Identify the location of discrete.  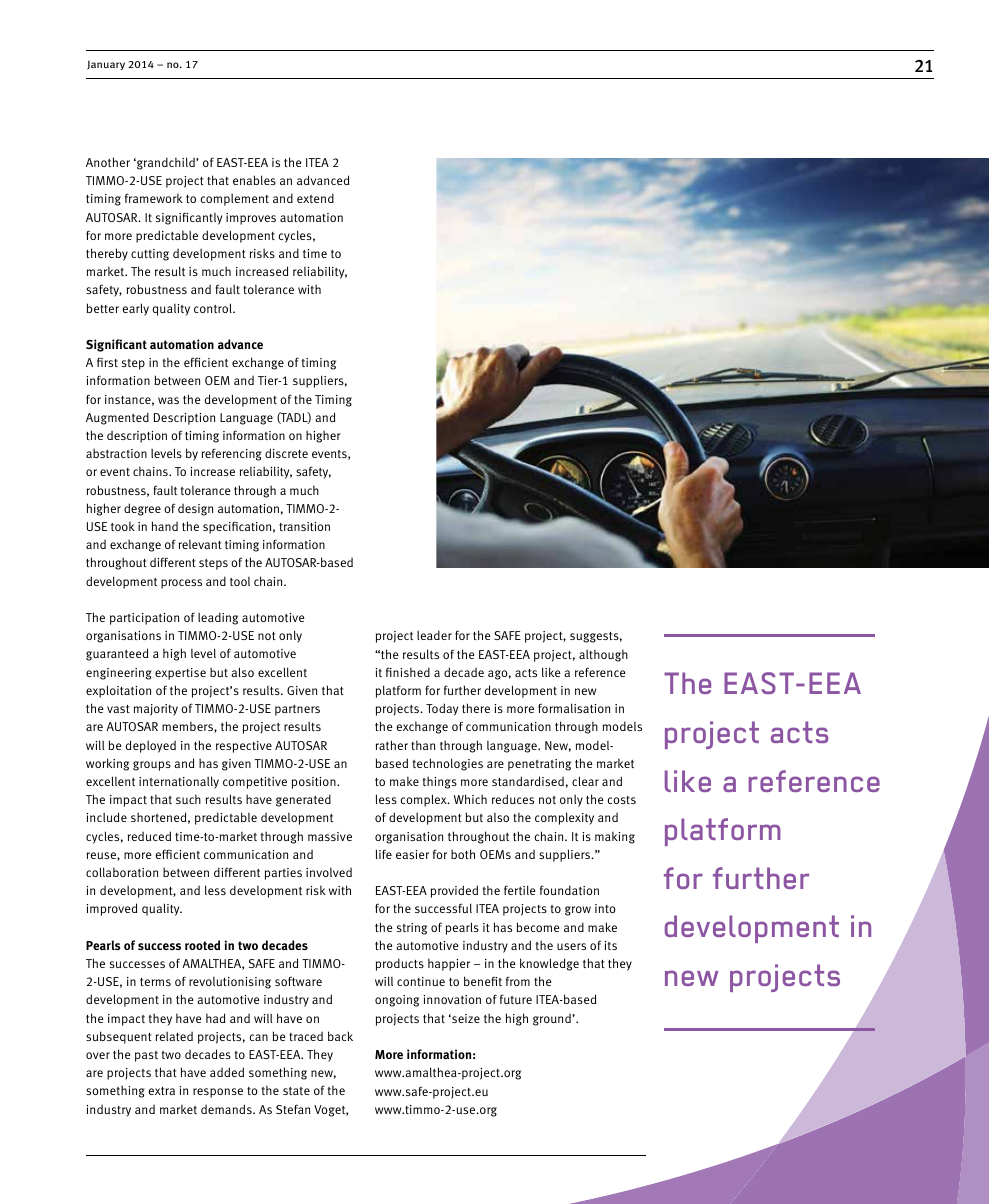
(286, 453).
